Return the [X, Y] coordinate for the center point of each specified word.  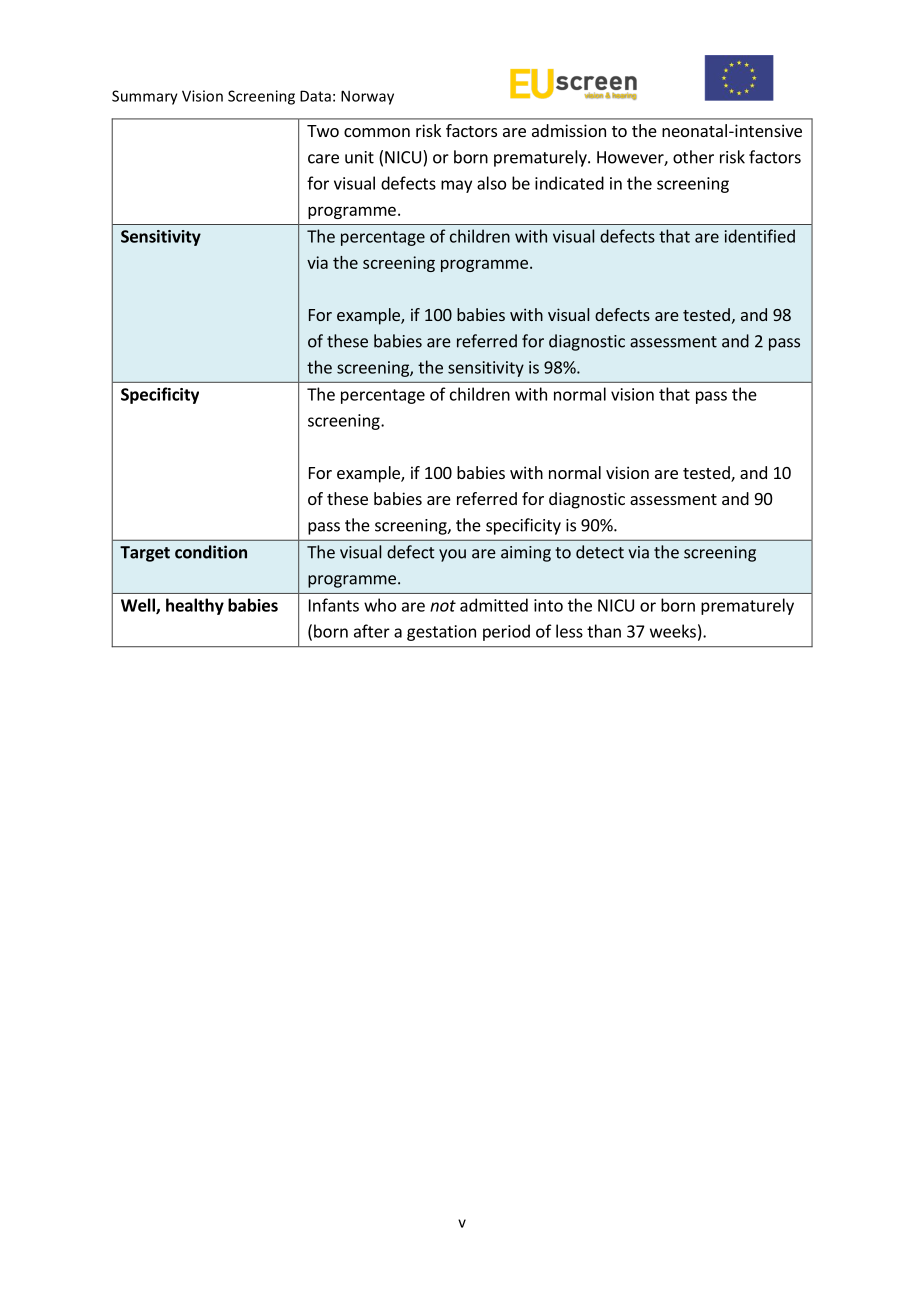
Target [145, 554]
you [452, 555]
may [456, 186]
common [377, 132]
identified [760, 236]
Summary [145, 97]
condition [211, 552]
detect [600, 552]
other [693, 157]
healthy [195, 606]
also [491, 183]
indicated [569, 183]
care [323, 159]
